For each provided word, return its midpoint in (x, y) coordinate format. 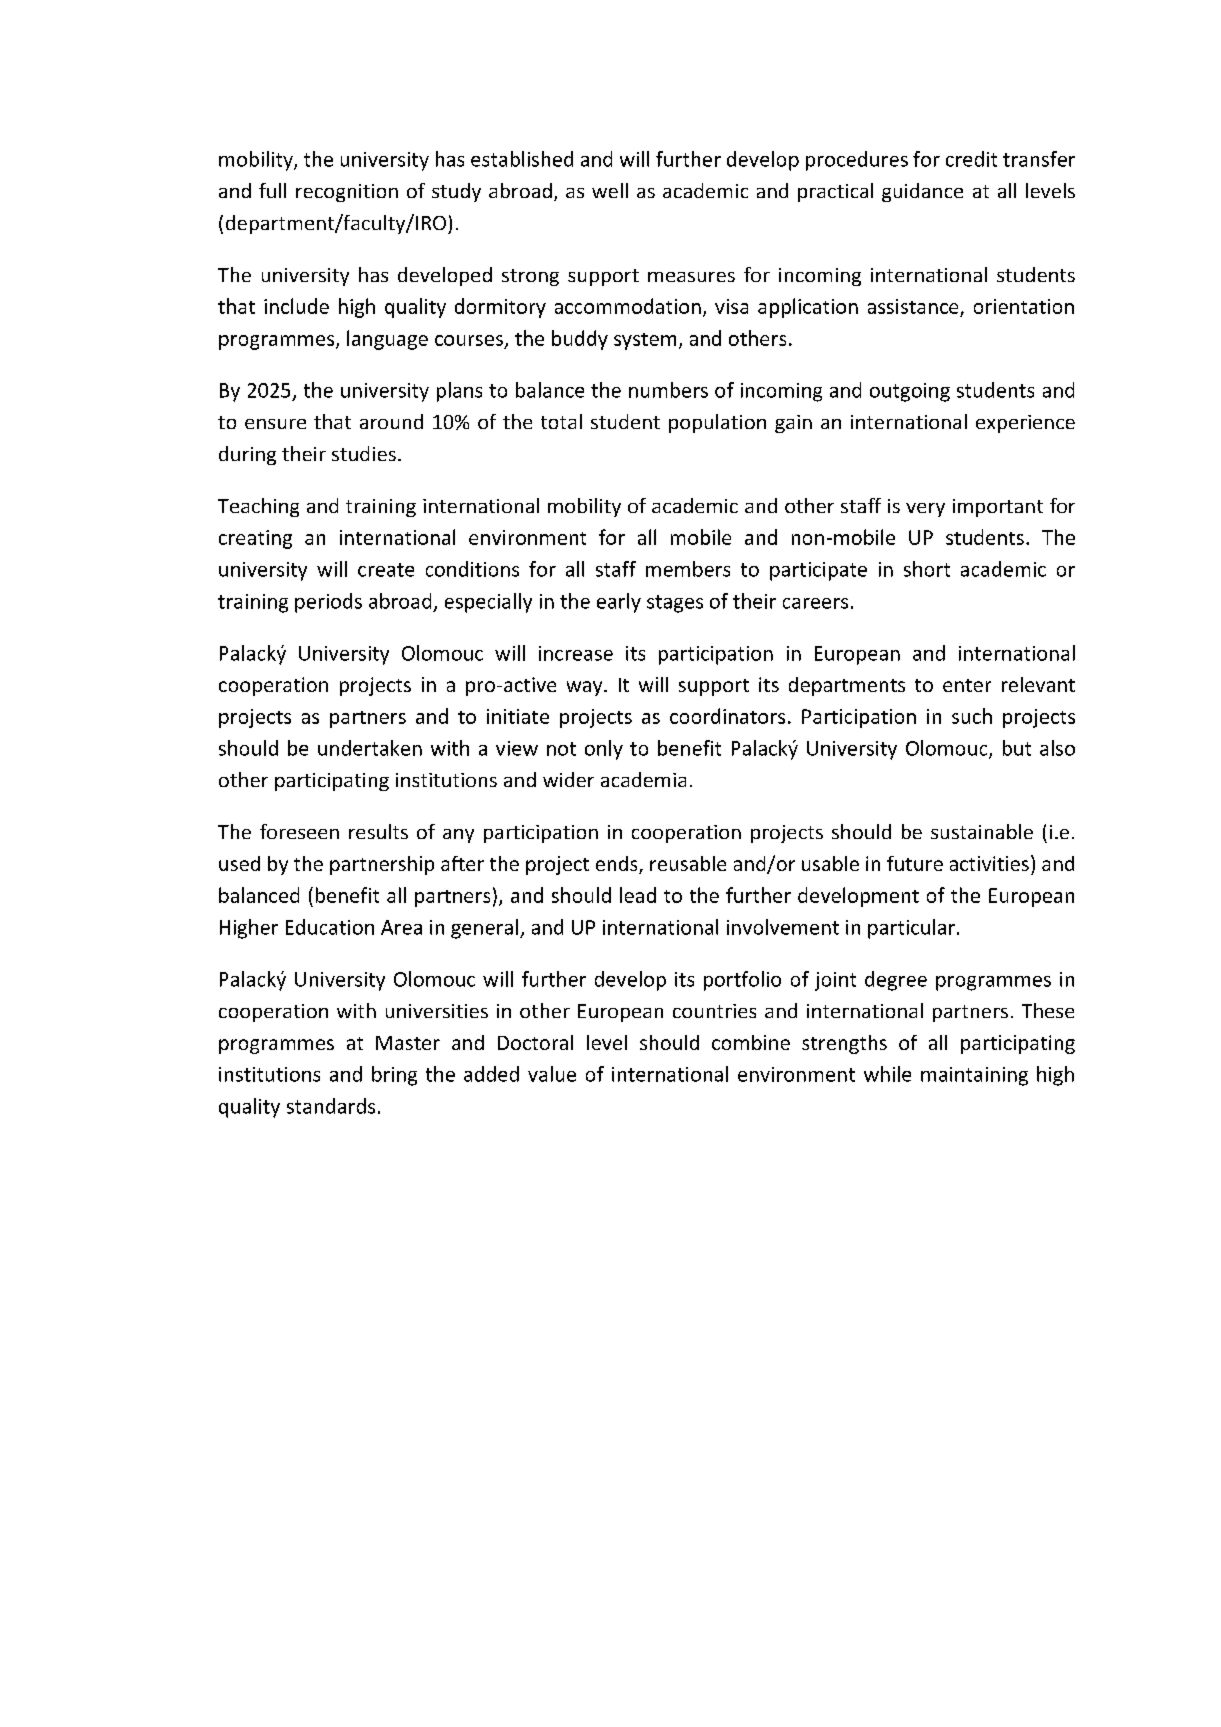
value (552, 1074)
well (610, 190)
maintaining (974, 1076)
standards (331, 1106)
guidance (922, 192)
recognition (347, 193)
